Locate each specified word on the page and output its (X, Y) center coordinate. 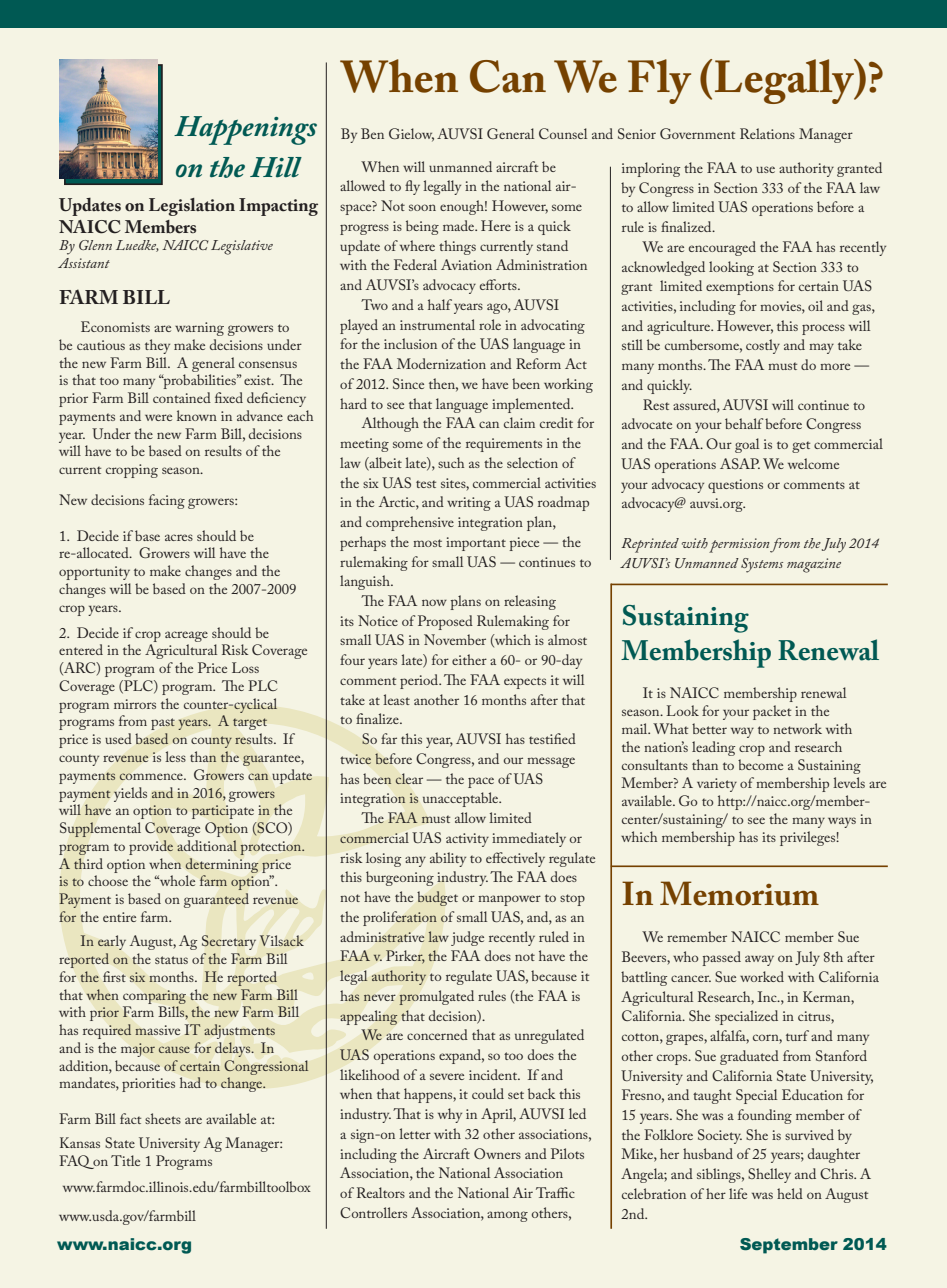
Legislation (192, 207)
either (469, 659)
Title (125, 1160)
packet (772, 712)
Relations (767, 133)
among (507, 1216)
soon (422, 207)
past (163, 724)
